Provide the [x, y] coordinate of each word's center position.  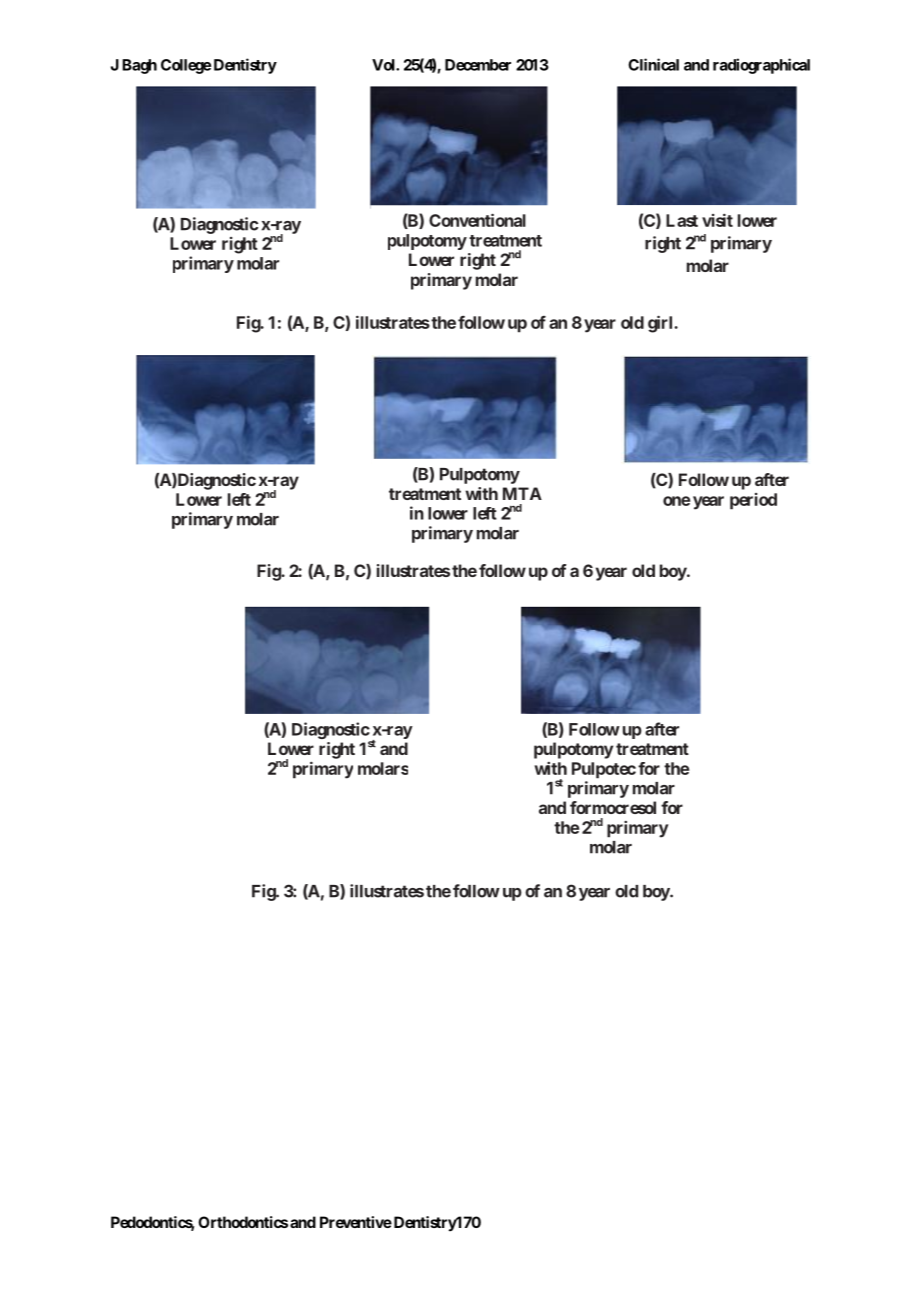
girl [661, 324]
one [676, 501]
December [478, 65]
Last [682, 220]
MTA [522, 493]
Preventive [356, 1222]
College [186, 66]
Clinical [653, 64]
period [753, 501]
